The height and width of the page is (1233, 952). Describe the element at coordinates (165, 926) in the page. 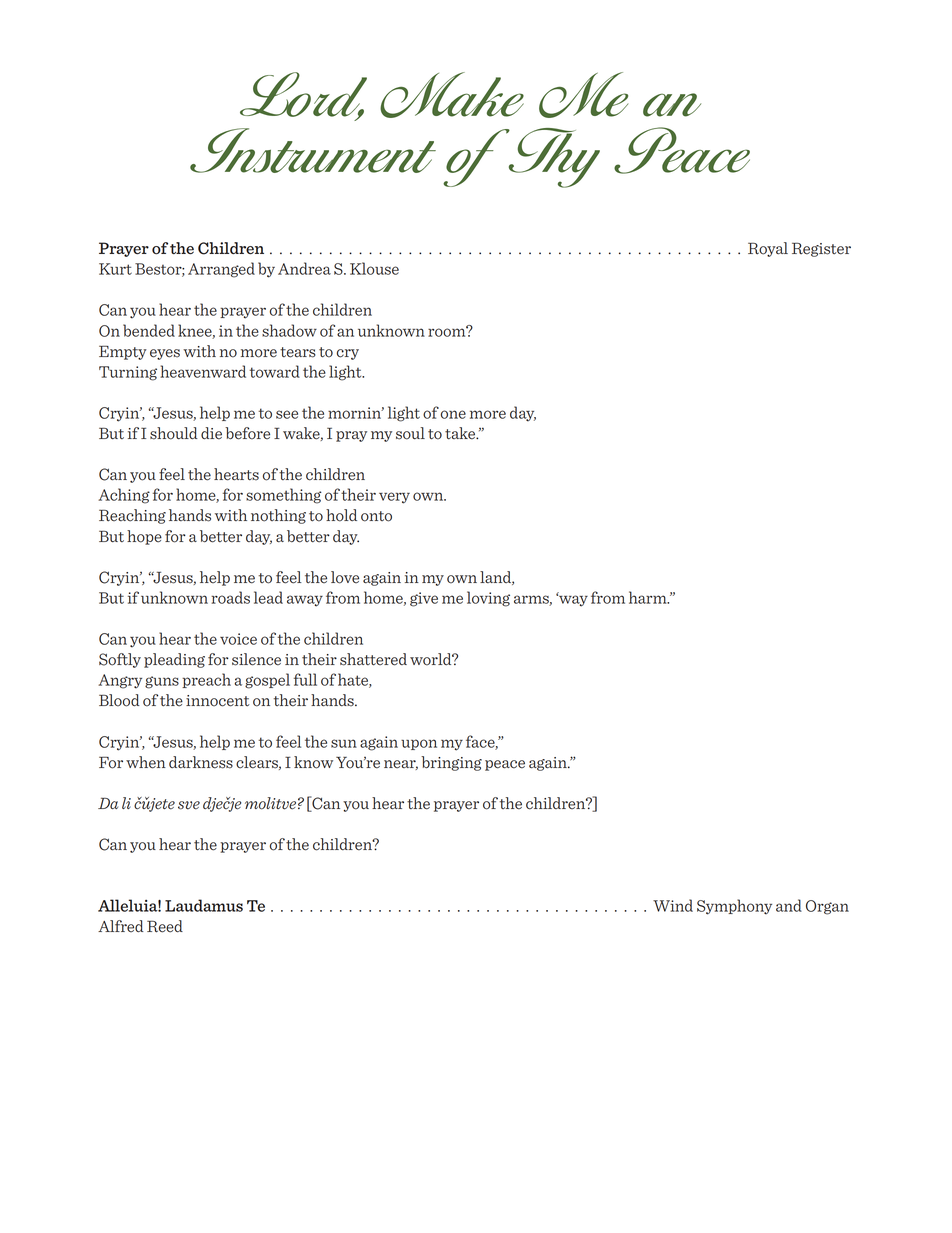

I see `Reed` at that location.
